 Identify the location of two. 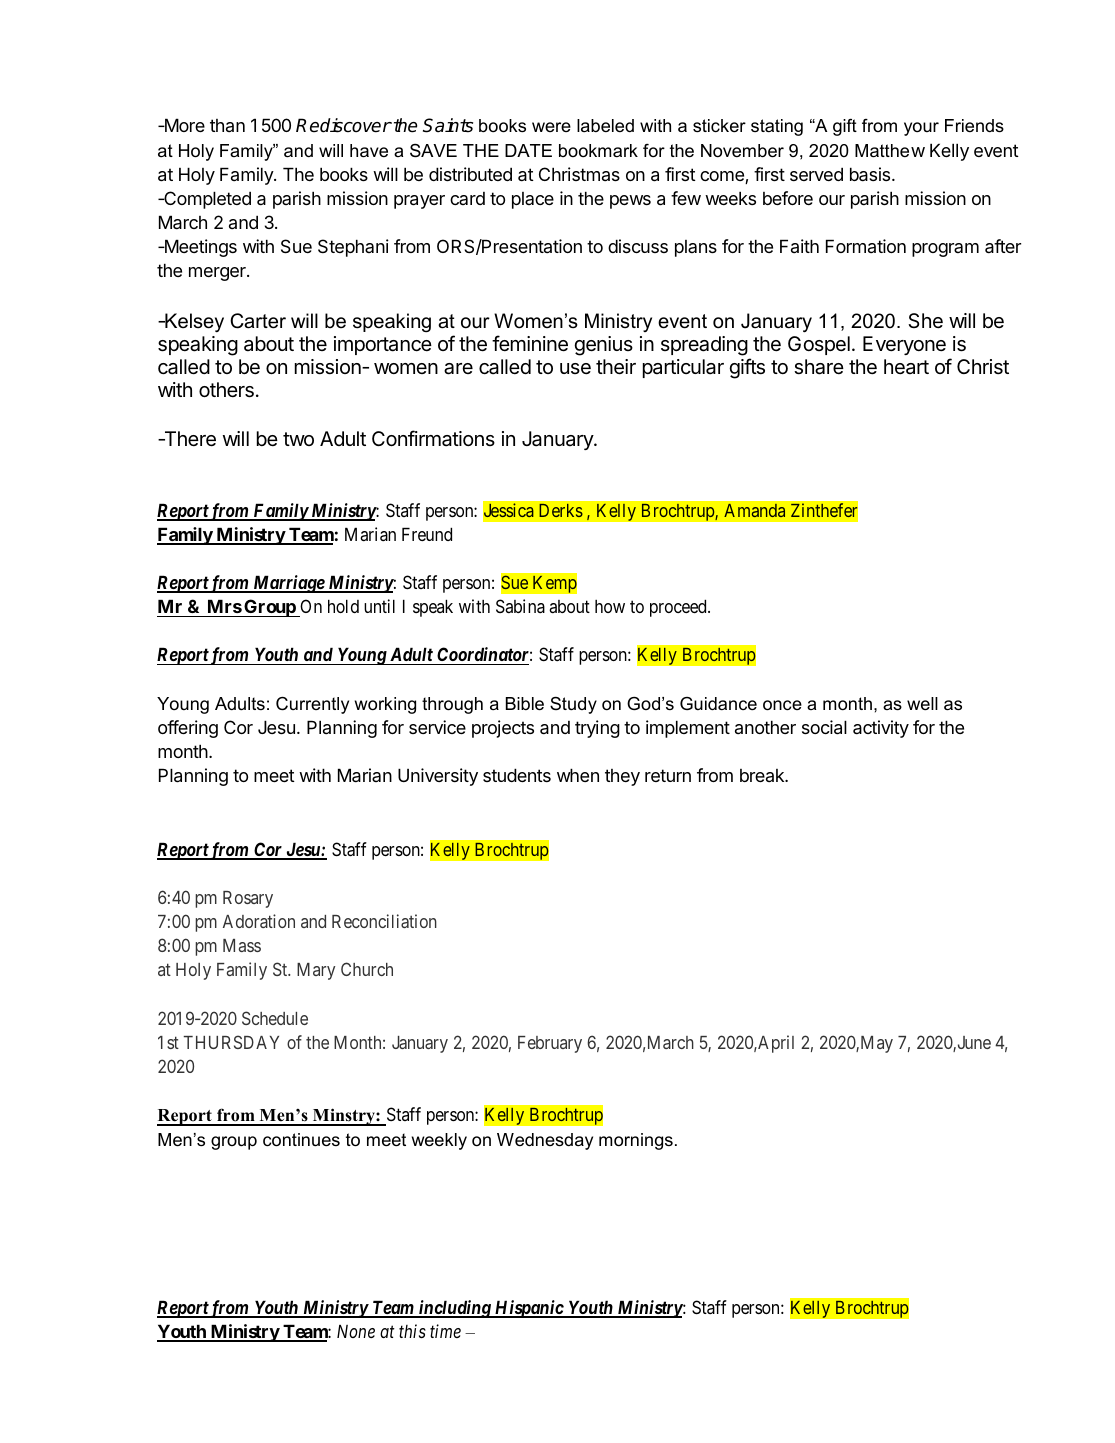
(298, 439).
